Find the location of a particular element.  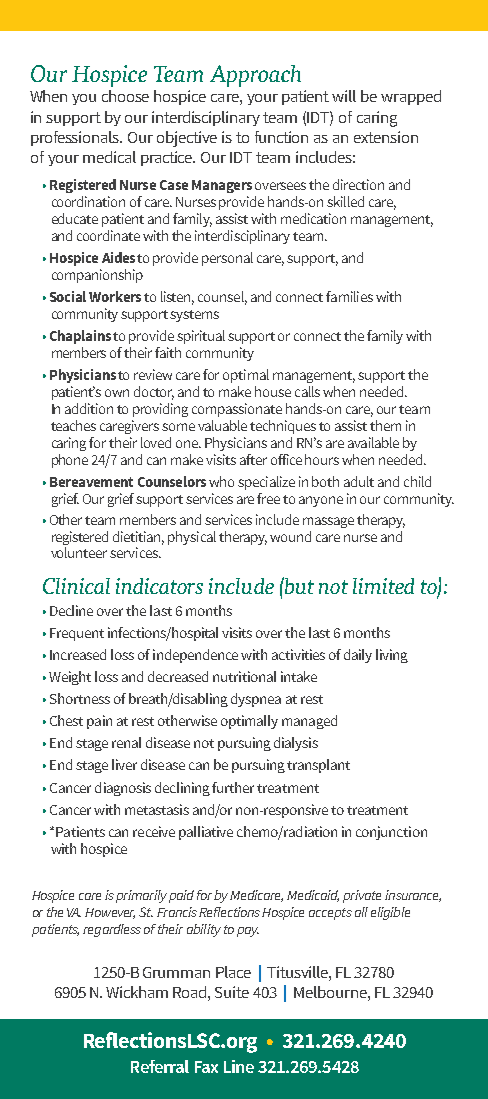

living is located at coordinates (392, 656).
